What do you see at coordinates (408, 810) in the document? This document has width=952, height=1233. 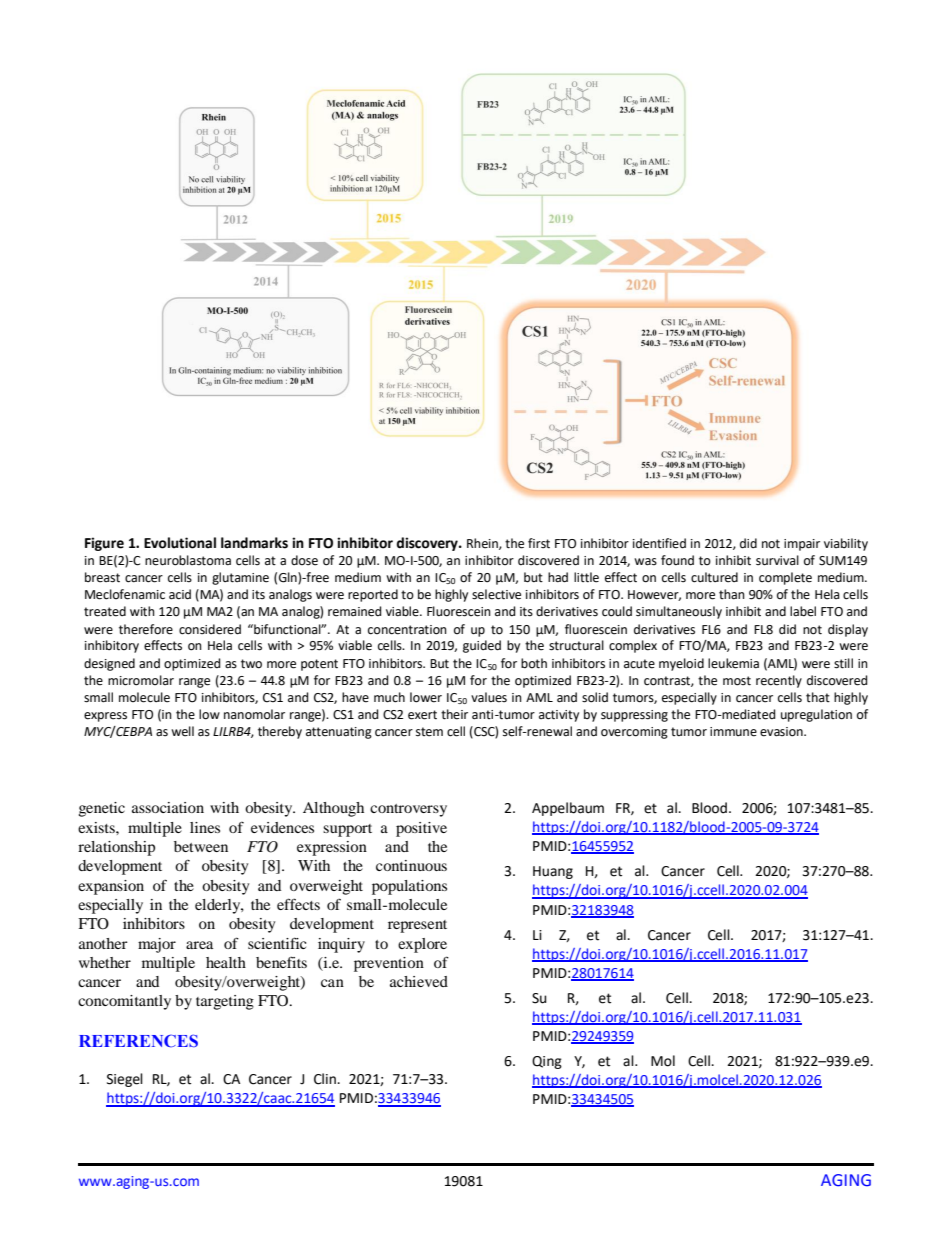 I see `controversy` at bounding box center [408, 810].
